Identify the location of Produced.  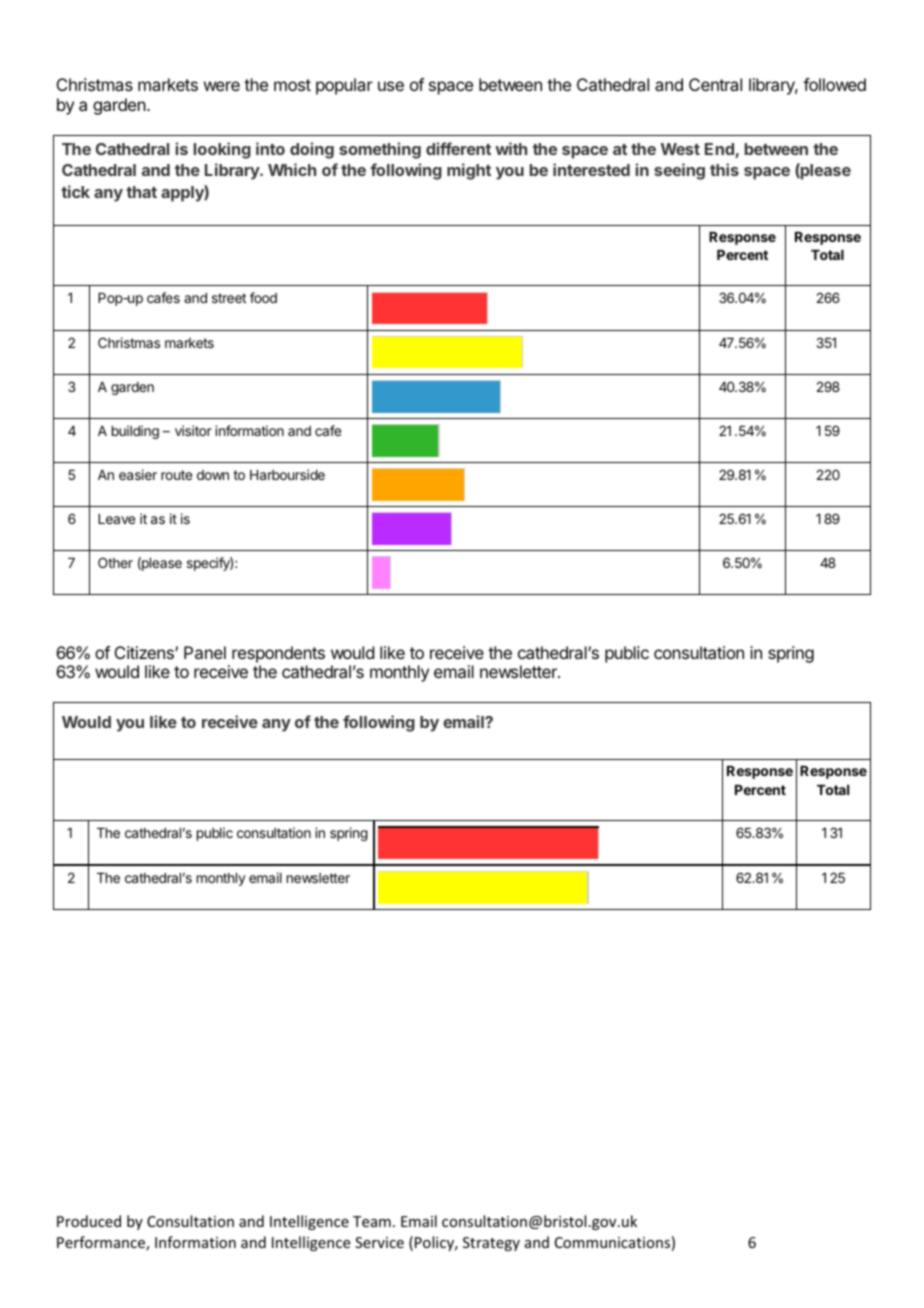
(89, 1221).
